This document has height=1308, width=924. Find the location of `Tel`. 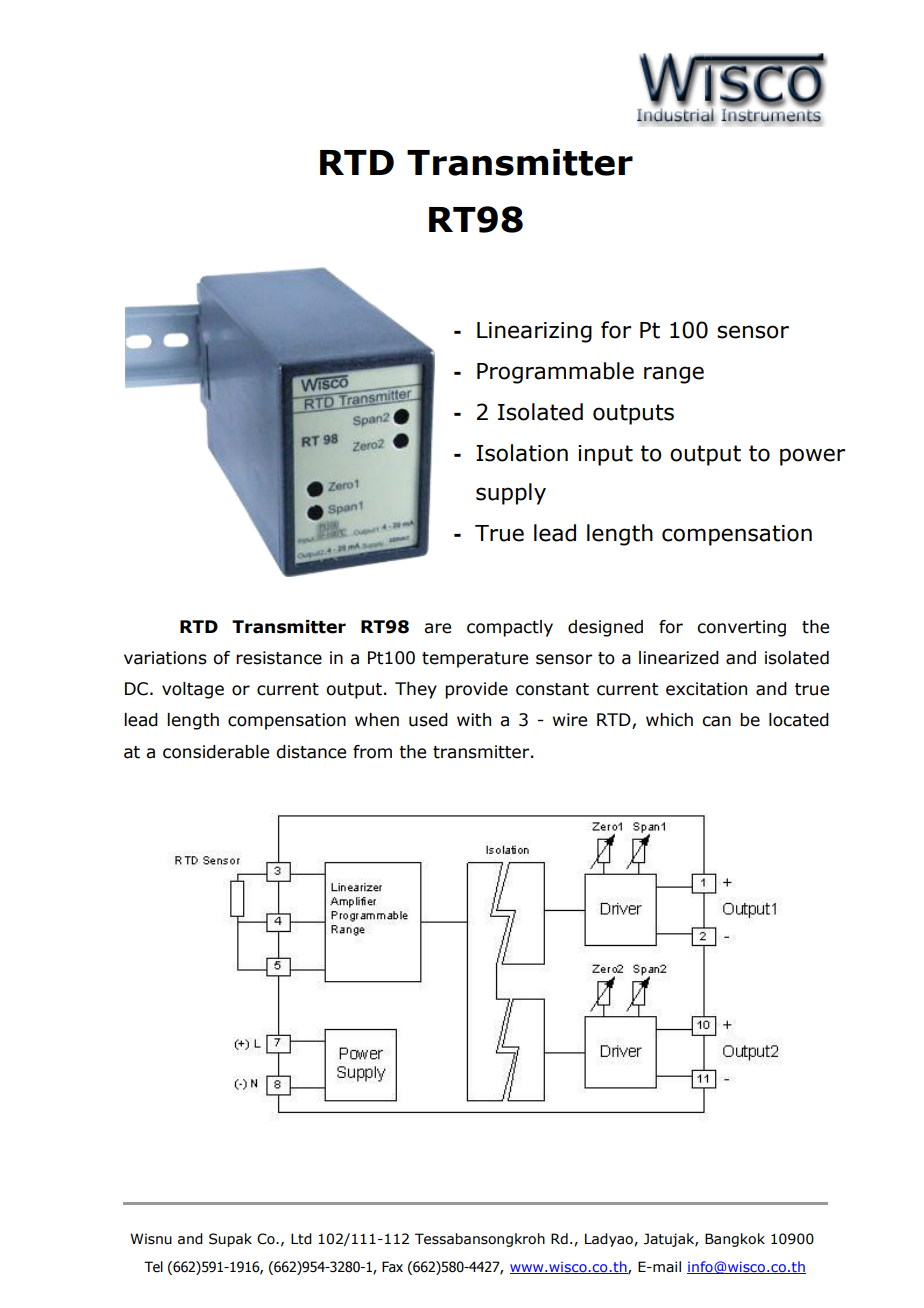

Tel is located at coordinates (153, 1267).
